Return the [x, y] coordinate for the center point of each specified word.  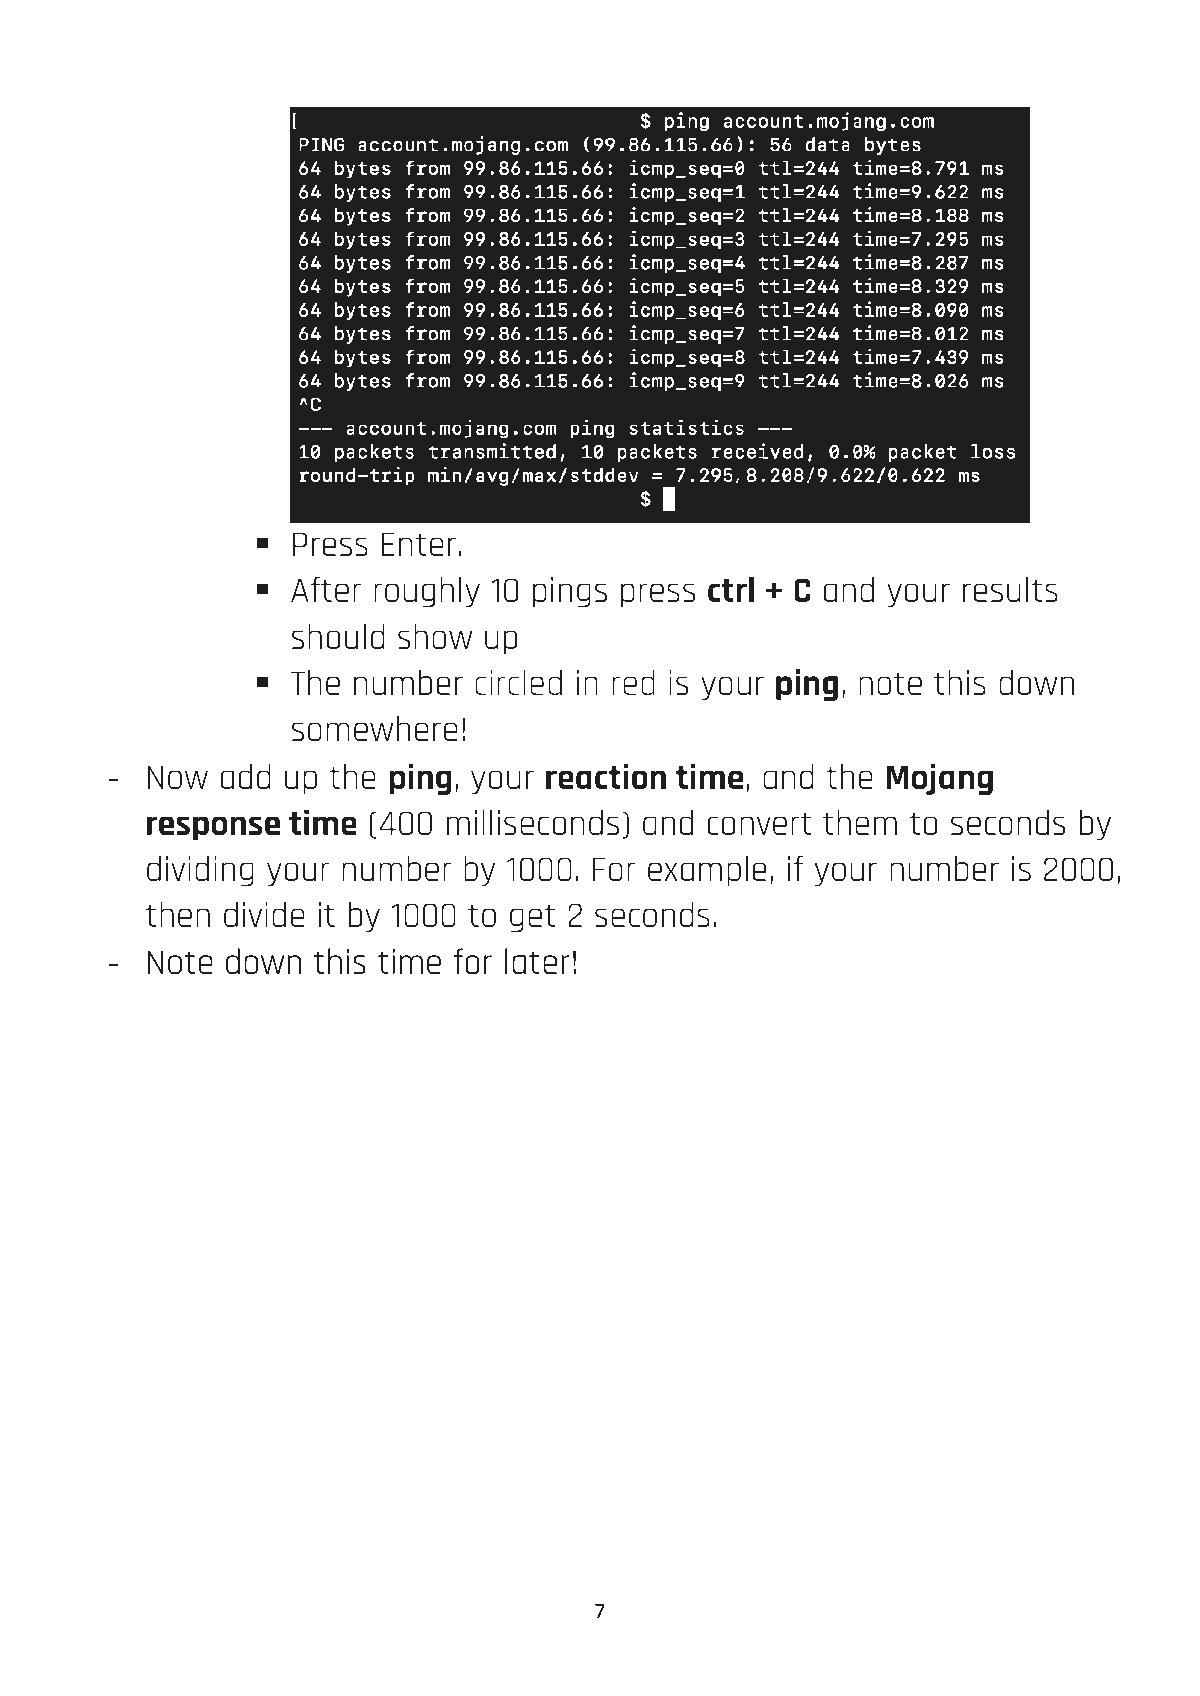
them [860, 822]
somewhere [375, 728]
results [1010, 589]
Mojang [939, 779]
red [634, 682]
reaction [606, 776]
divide [264, 914]
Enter [419, 544]
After [326, 589]
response [213, 828]
